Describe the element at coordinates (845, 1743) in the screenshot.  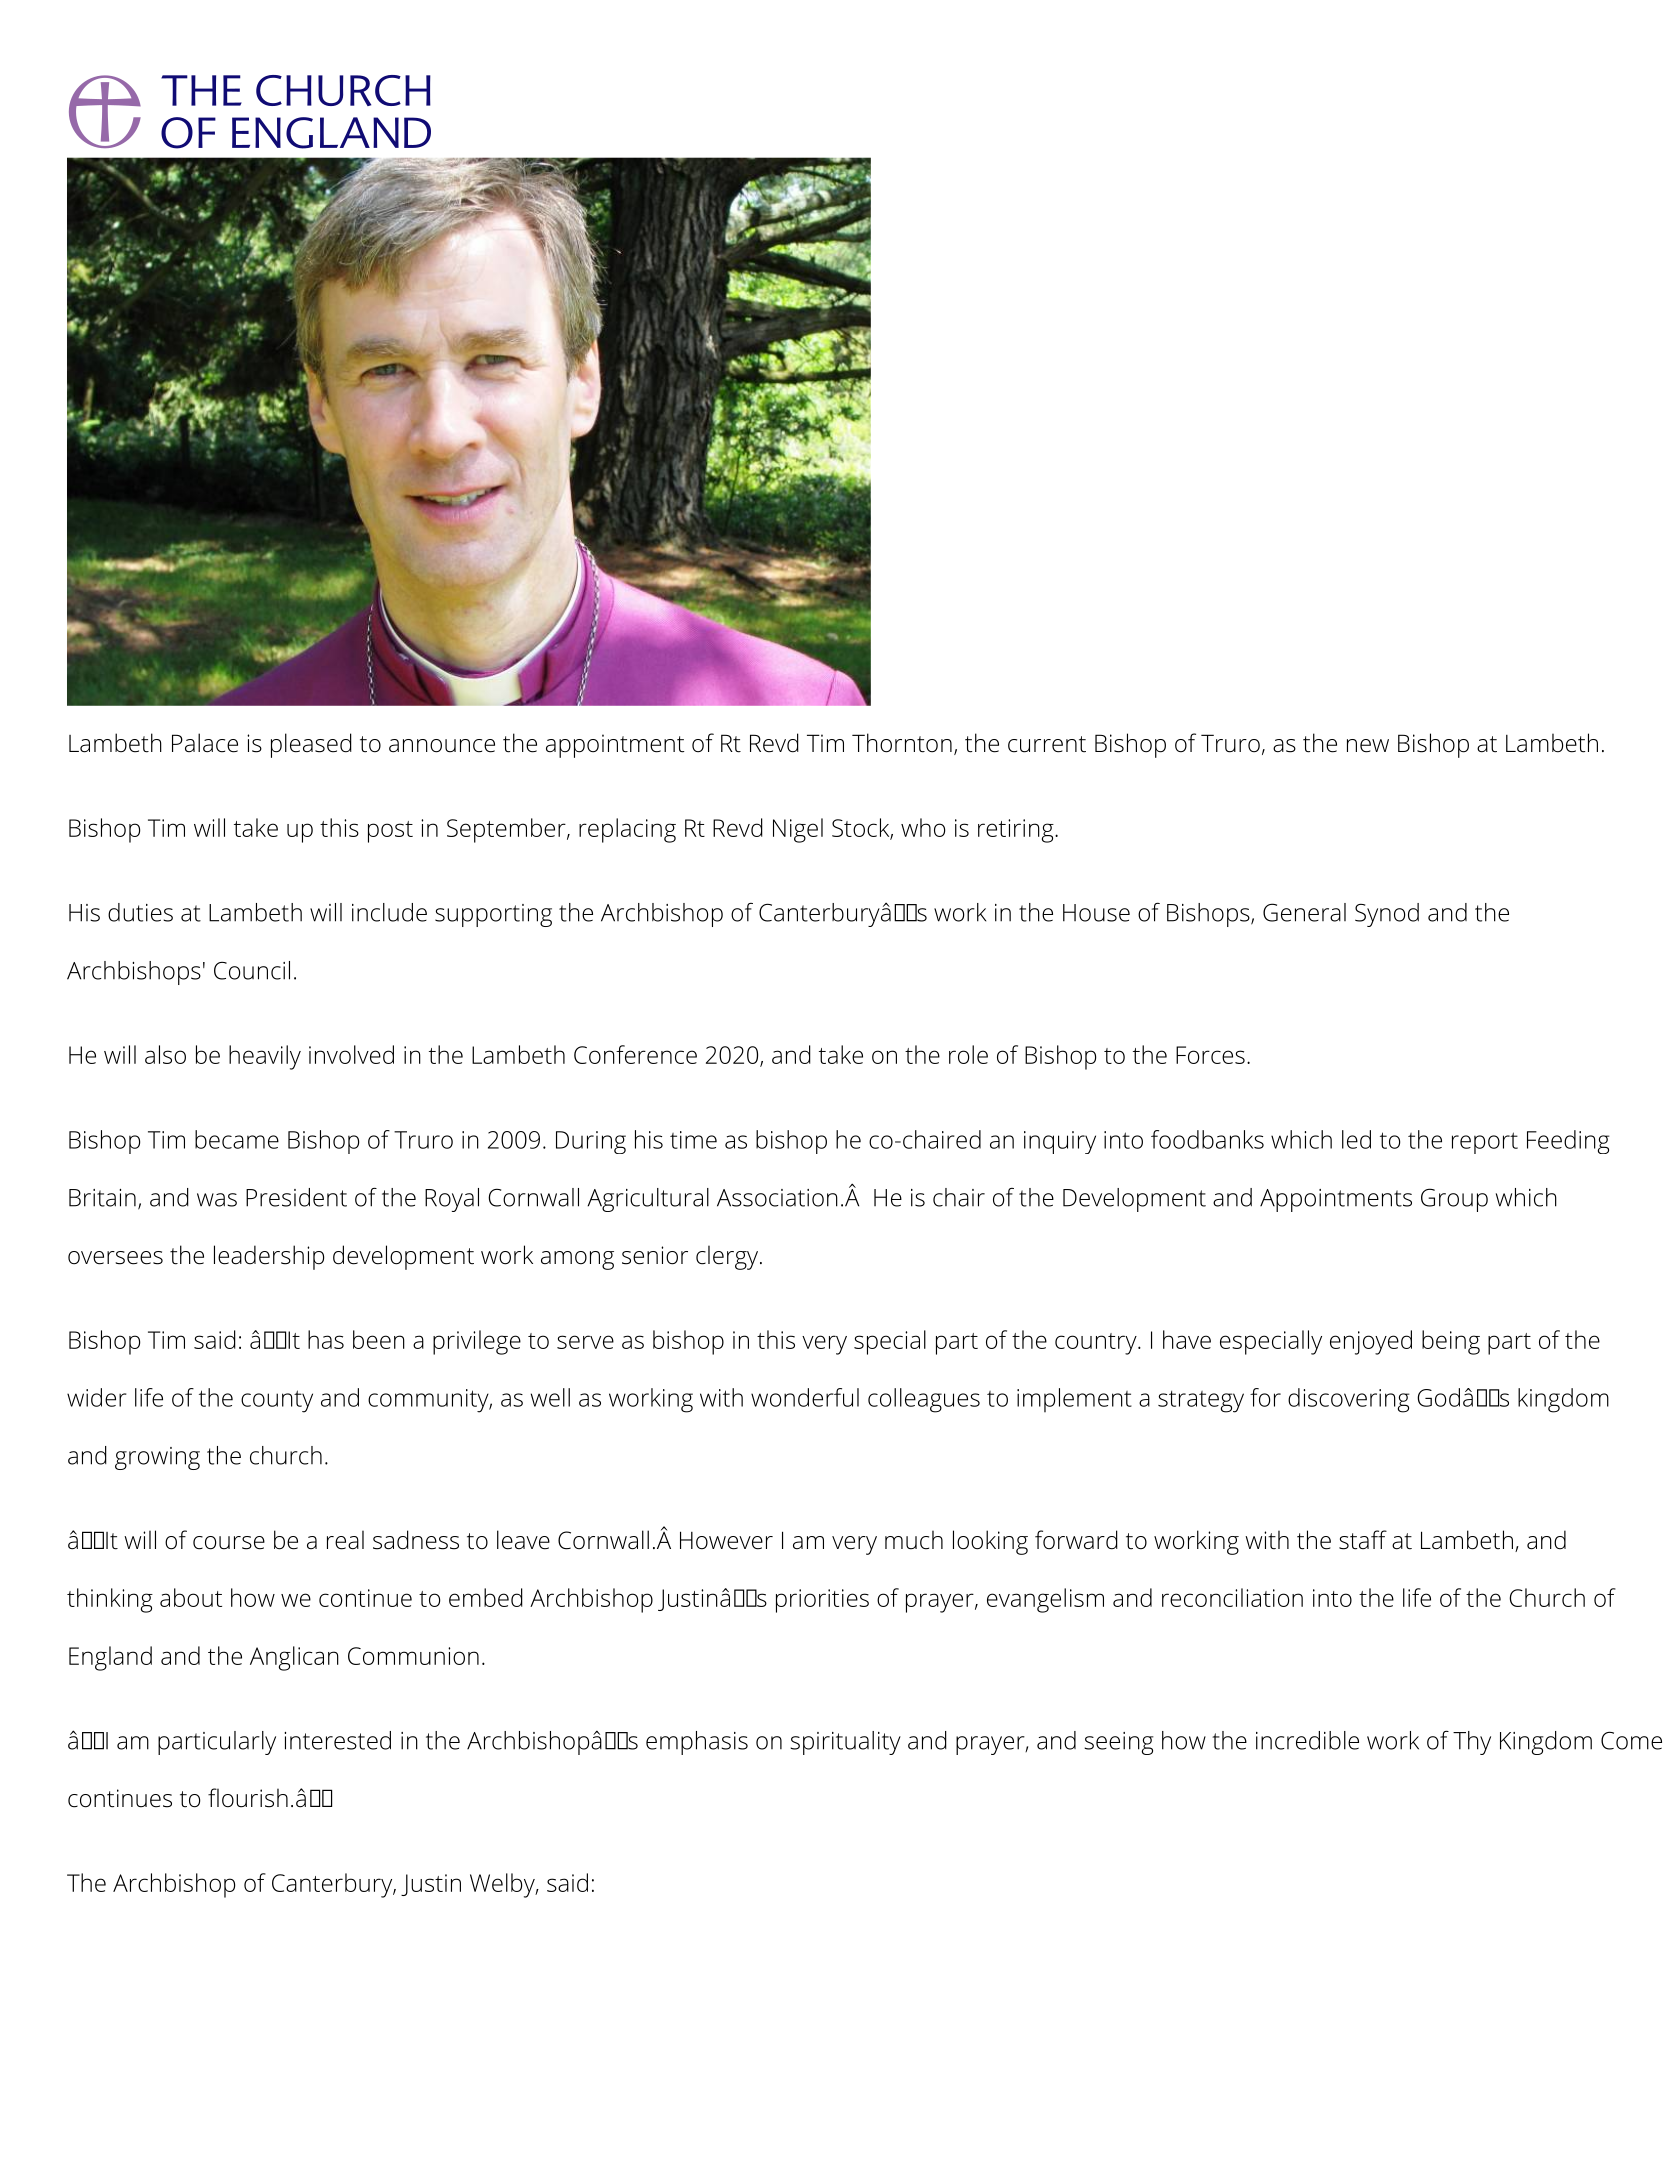
I see `spirituality` at that location.
